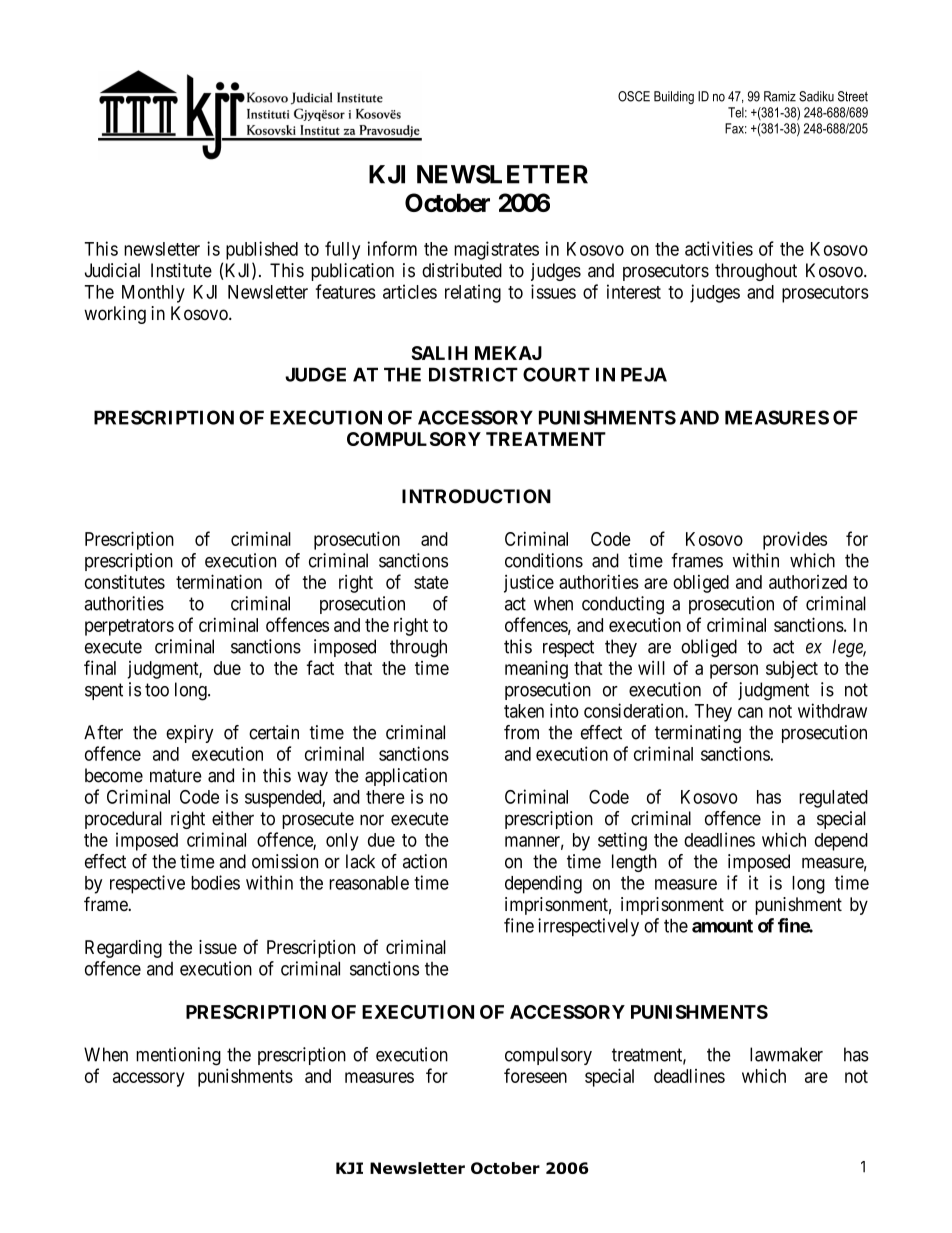  I want to click on Building, so click(674, 97).
